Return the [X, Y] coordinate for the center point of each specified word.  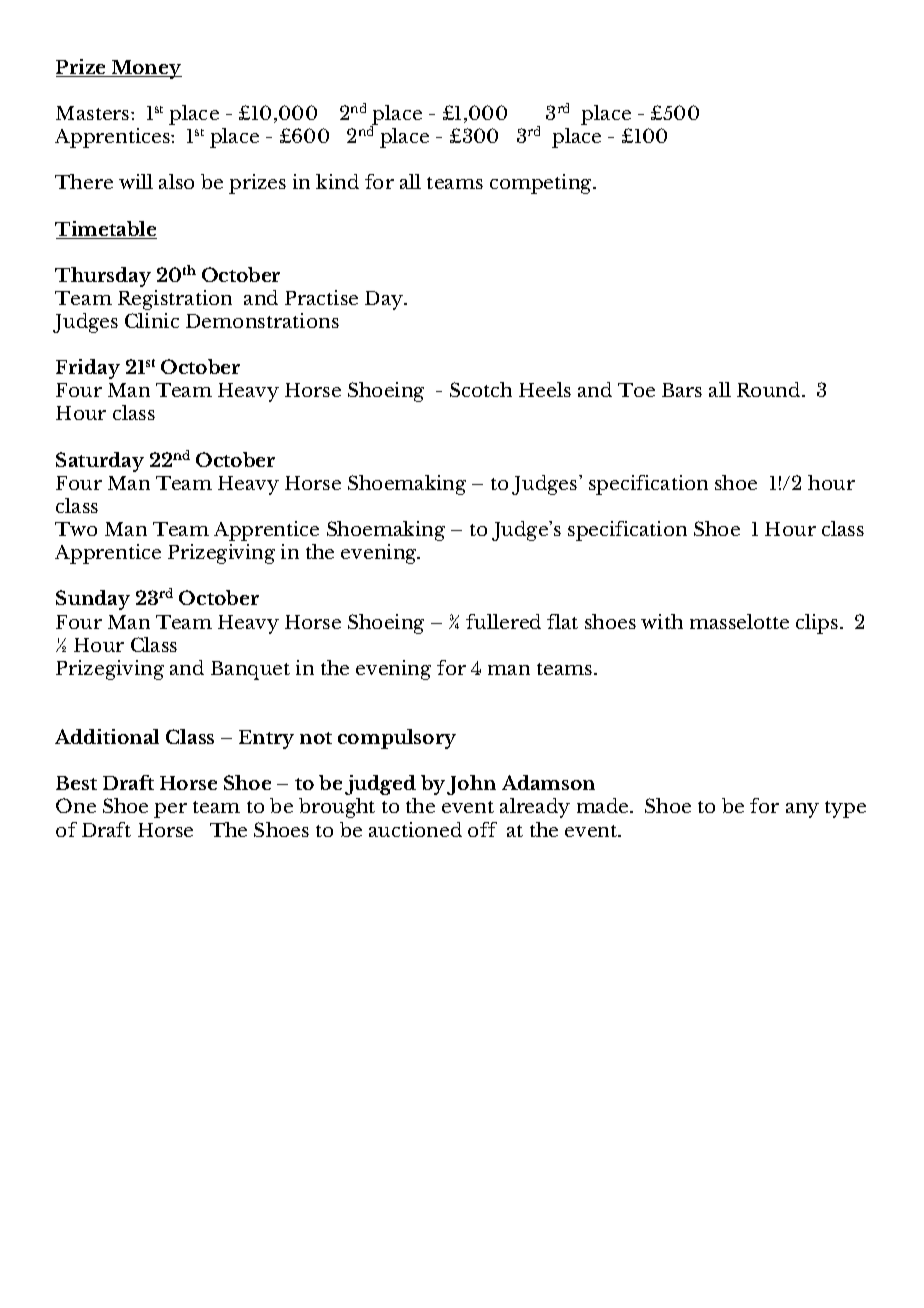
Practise [321, 297]
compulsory [397, 739]
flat [562, 621]
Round [770, 389]
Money [145, 69]
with [662, 621]
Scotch [481, 389]
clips [818, 624]
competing [542, 184]
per [170, 810]
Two [76, 529]
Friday [88, 369]
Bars [682, 390]
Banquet [250, 670]
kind [337, 181]
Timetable [106, 230]
